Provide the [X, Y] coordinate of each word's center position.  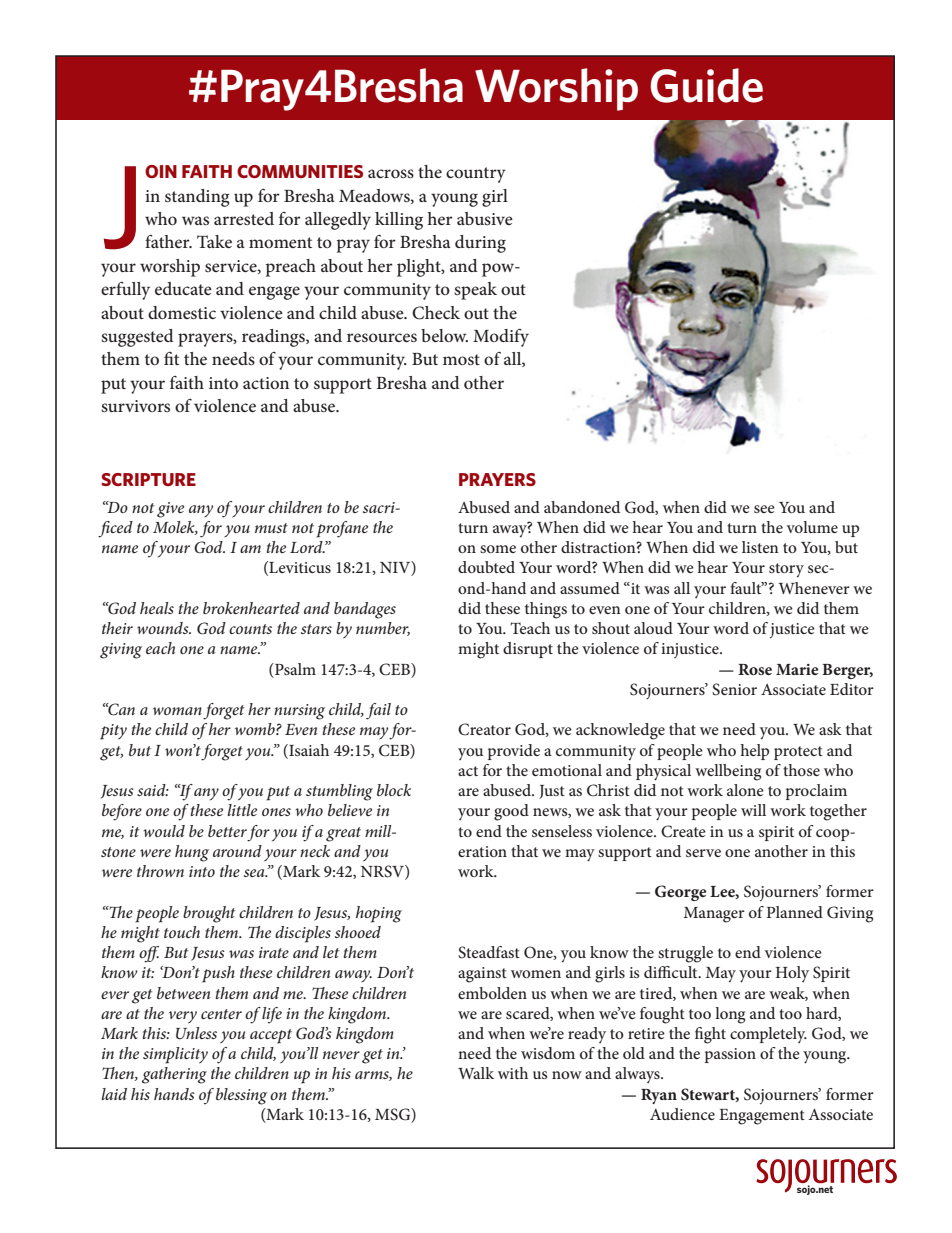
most [461, 359]
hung [192, 853]
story [786, 570]
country [476, 175]
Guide [706, 85]
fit [171, 358]
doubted [486, 567]
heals [157, 608]
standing [197, 198]
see [764, 509]
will [753, 810]
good [511, 812]
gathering [174, 1075]
